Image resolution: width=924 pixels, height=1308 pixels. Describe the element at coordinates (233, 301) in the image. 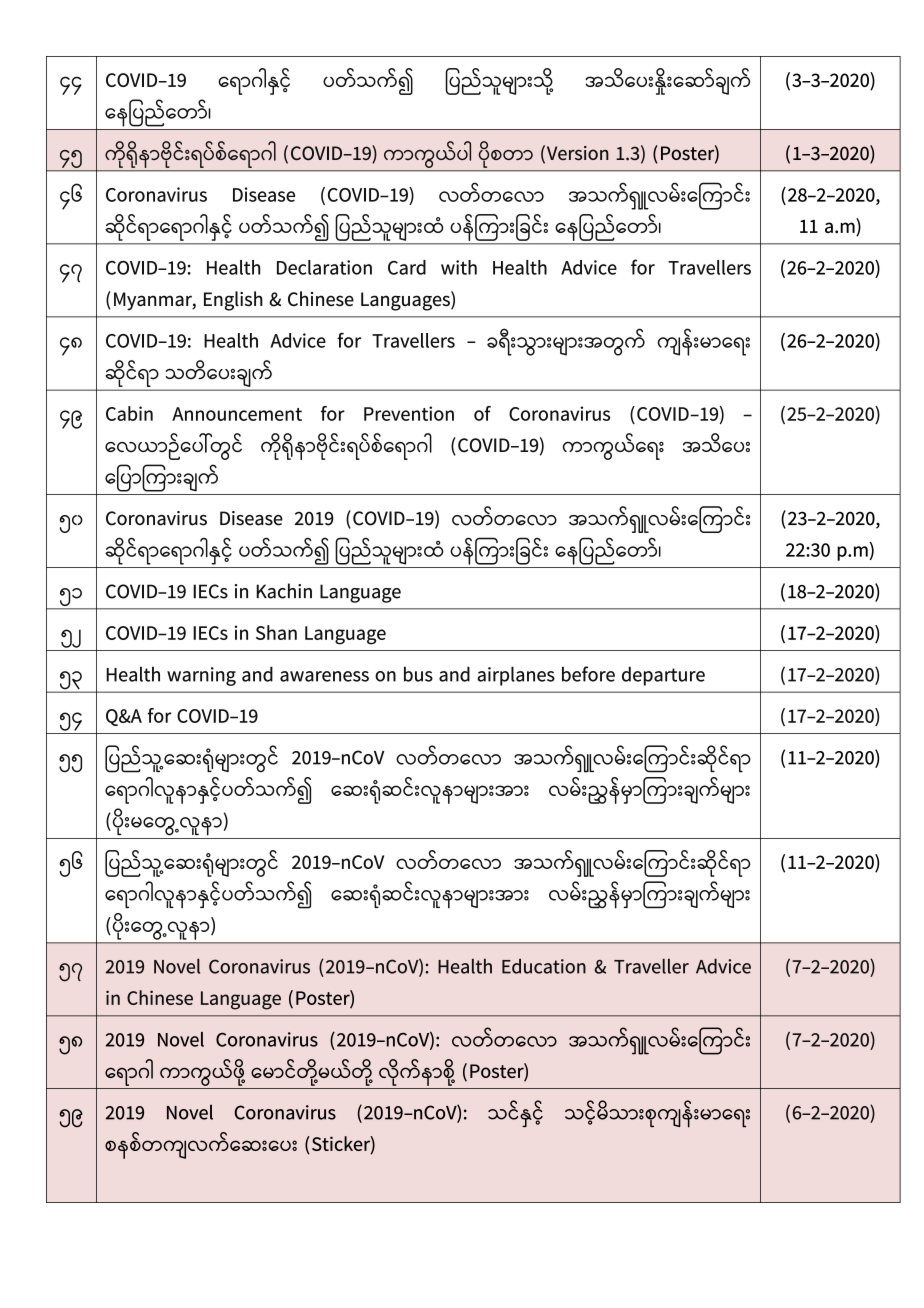

I see `English` at that location.
